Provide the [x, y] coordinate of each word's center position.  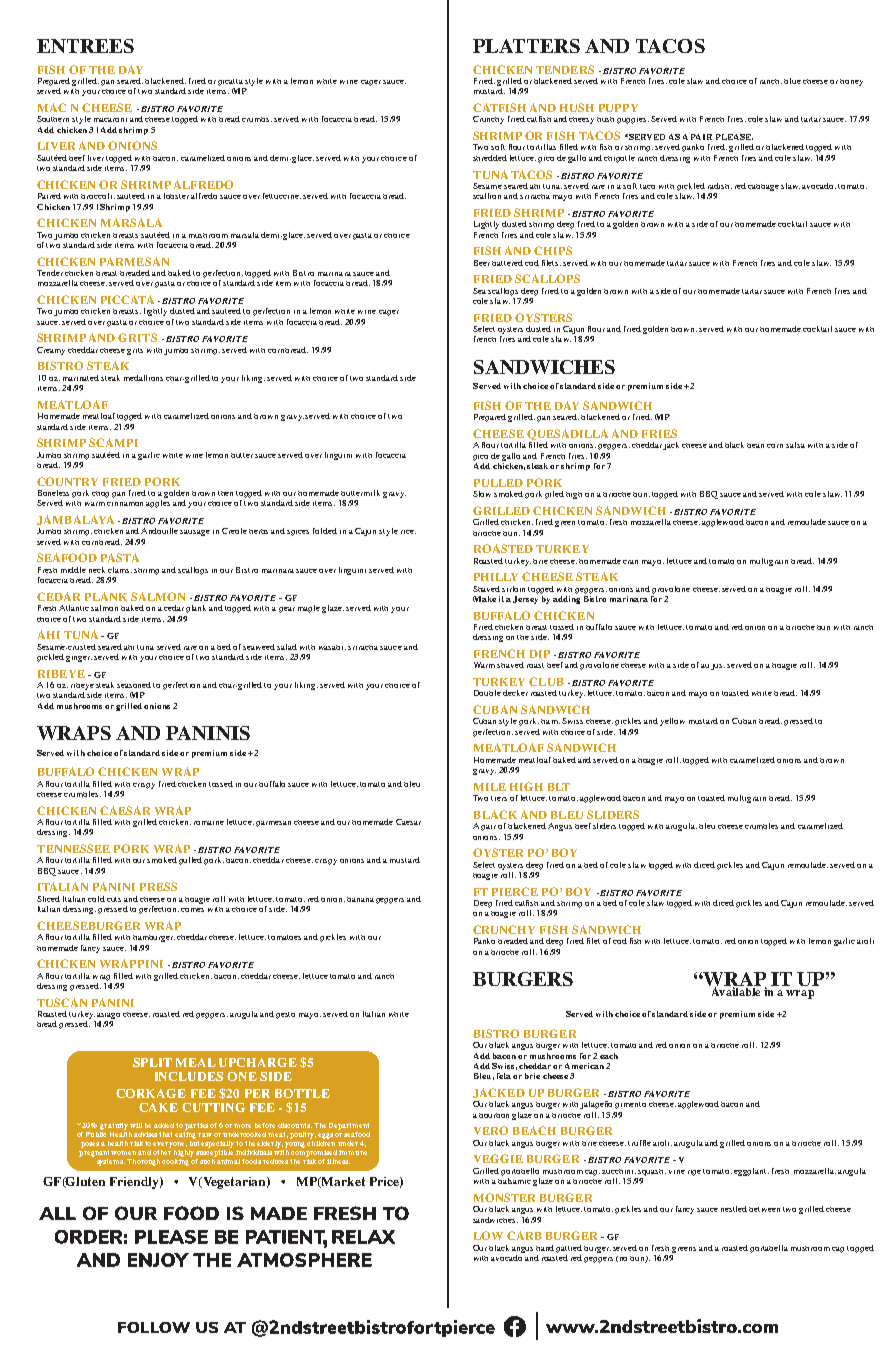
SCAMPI [113, 442]
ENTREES [85, 46]
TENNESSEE [73, 848]
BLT [559, 787]
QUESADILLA [567, 436]
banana [360, 899]
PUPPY [618, 108]
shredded [490, 158]
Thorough [143, 1162]
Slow [482, 494]
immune [353, 1152]
